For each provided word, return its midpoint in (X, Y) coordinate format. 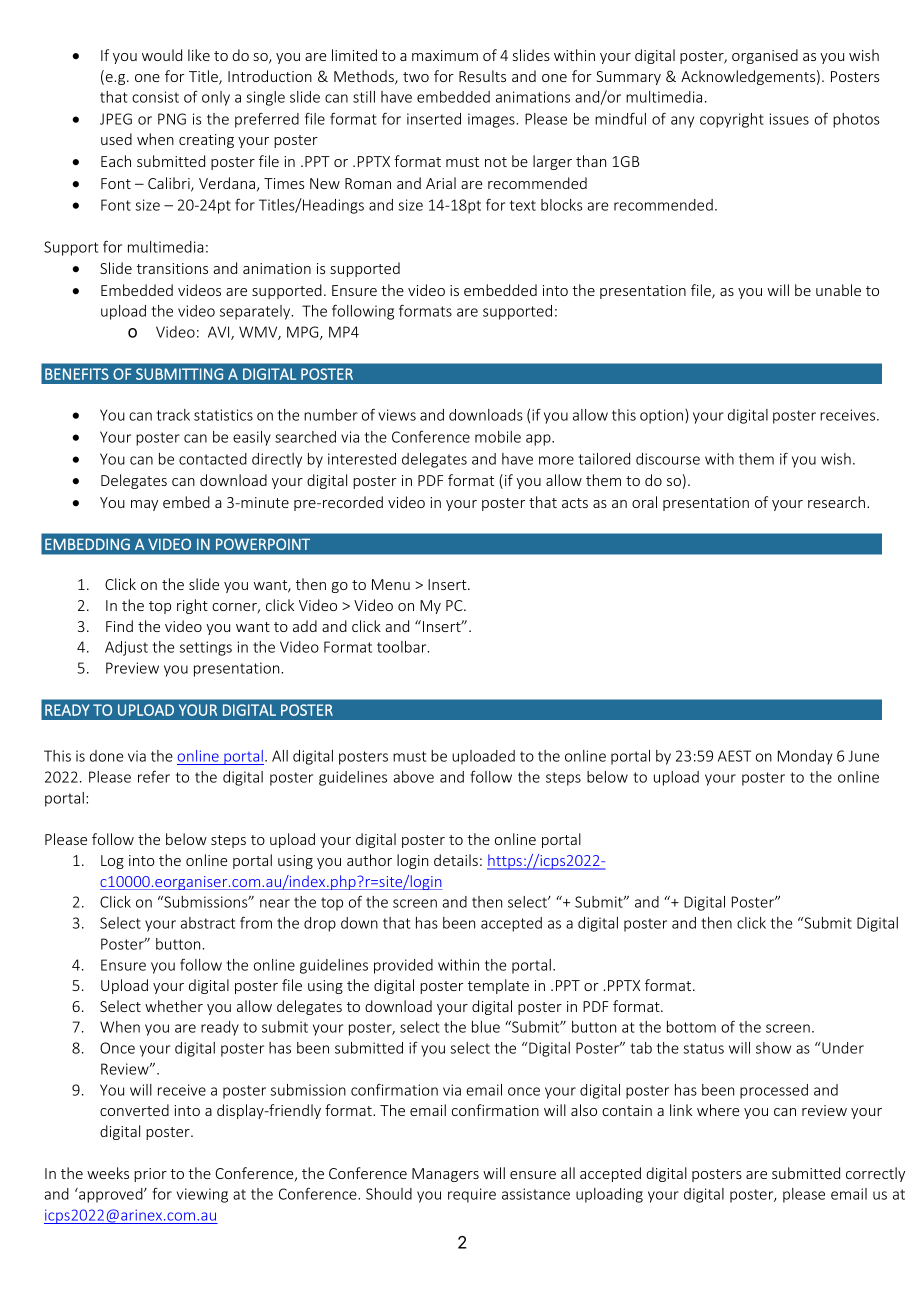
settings (206, 648)
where (718, 1110)
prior (150, 1175)
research (836, 502)
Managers (445, 1175)
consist (155, 97)
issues (789, 119)
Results (482, 76)
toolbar (403, 647)
